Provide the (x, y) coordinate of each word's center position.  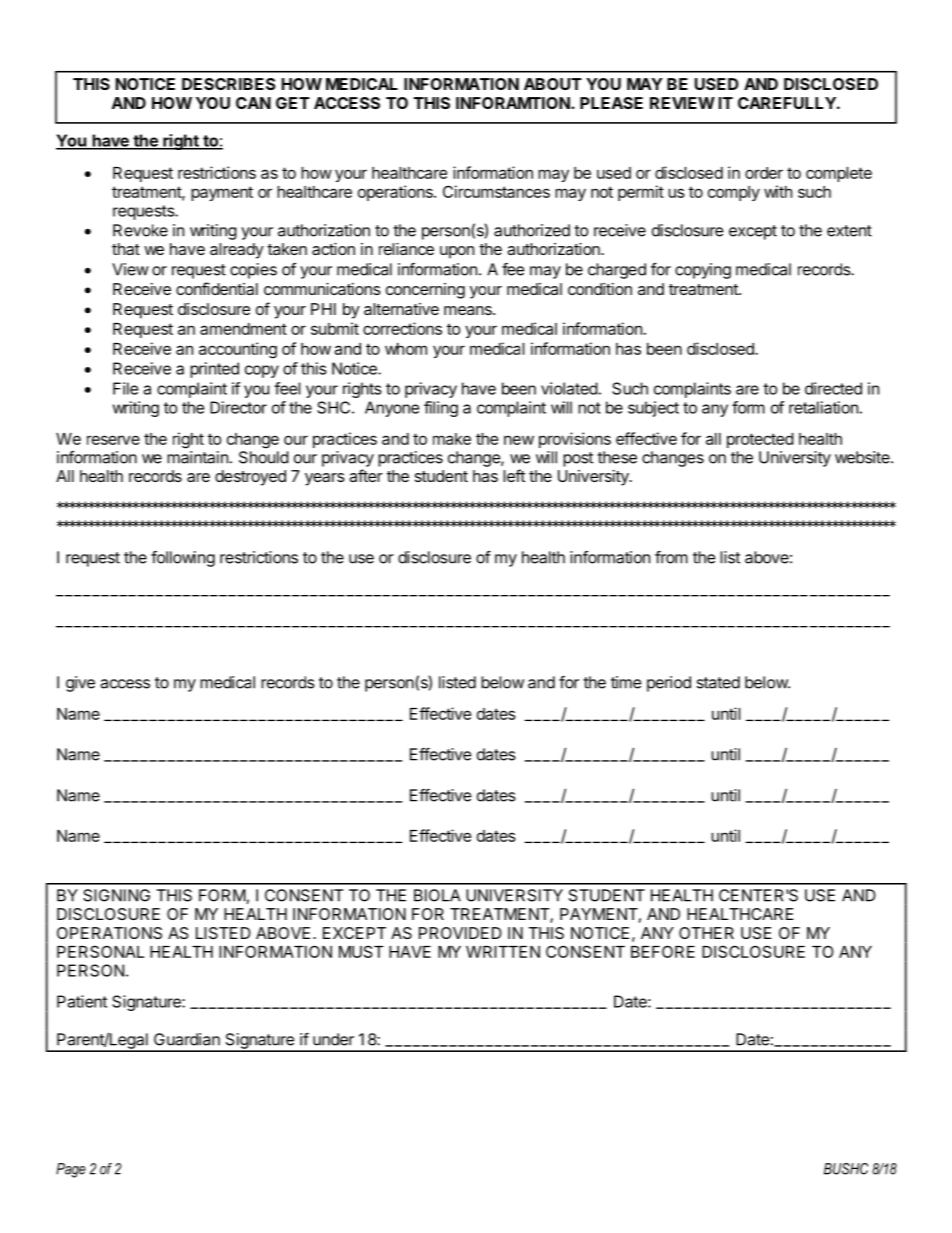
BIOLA (437, 895)
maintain (197, 457)
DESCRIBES (229, 84)
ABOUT (553, 84)
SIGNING (116, 895)
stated (718, 682)
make (452, 439)
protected (760, 440)
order (764, 173)
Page (71, 1170)
